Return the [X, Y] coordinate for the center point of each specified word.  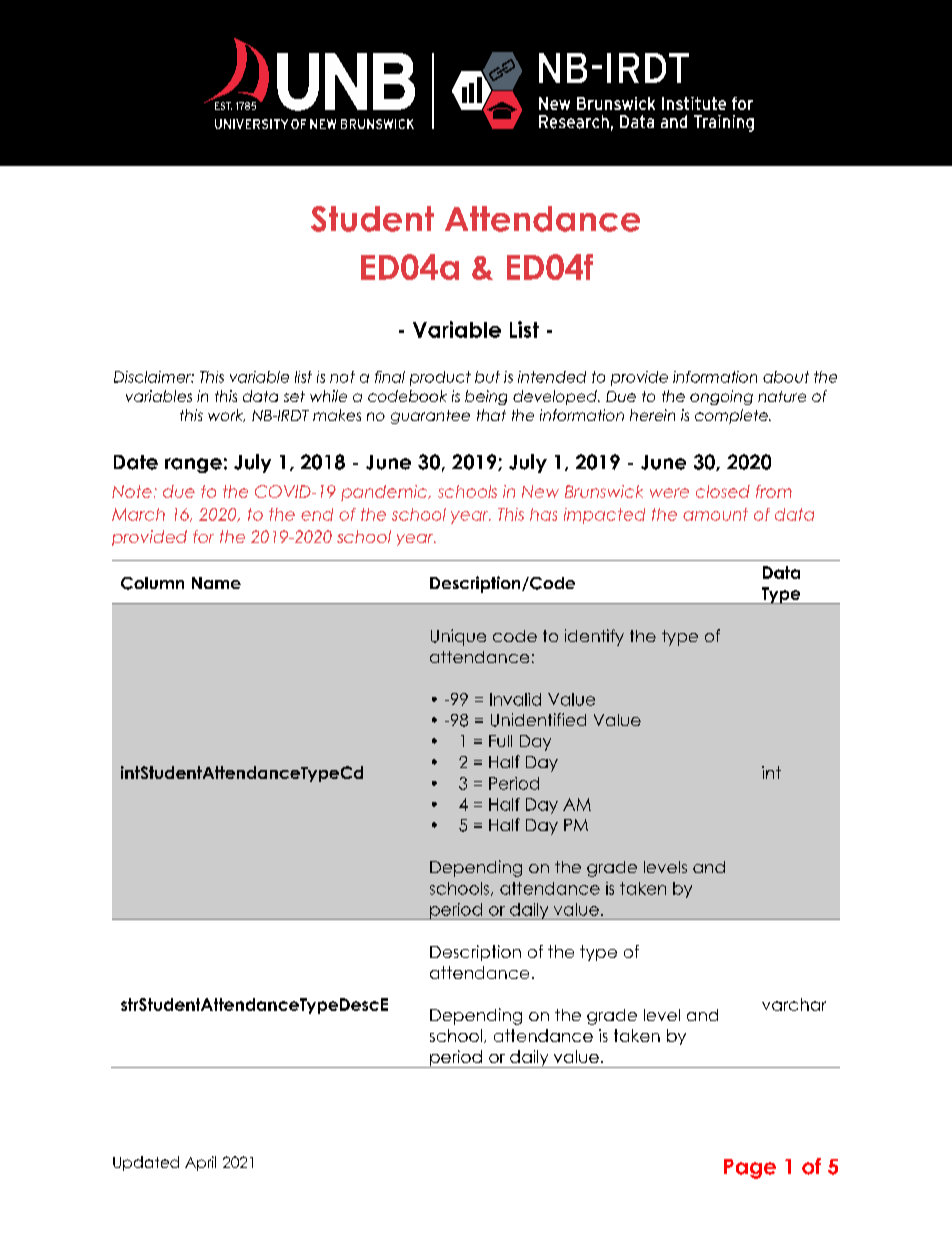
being [486, 397]
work [226, 415]
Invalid [515, 699]
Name [216, 583]
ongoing [721, 397]
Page [750, 1169]
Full [500, 741]
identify [594, 637]
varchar [794, 1004]
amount [715, 514]
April [200, 1163]
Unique [458, 637]
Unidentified [538, 720]
